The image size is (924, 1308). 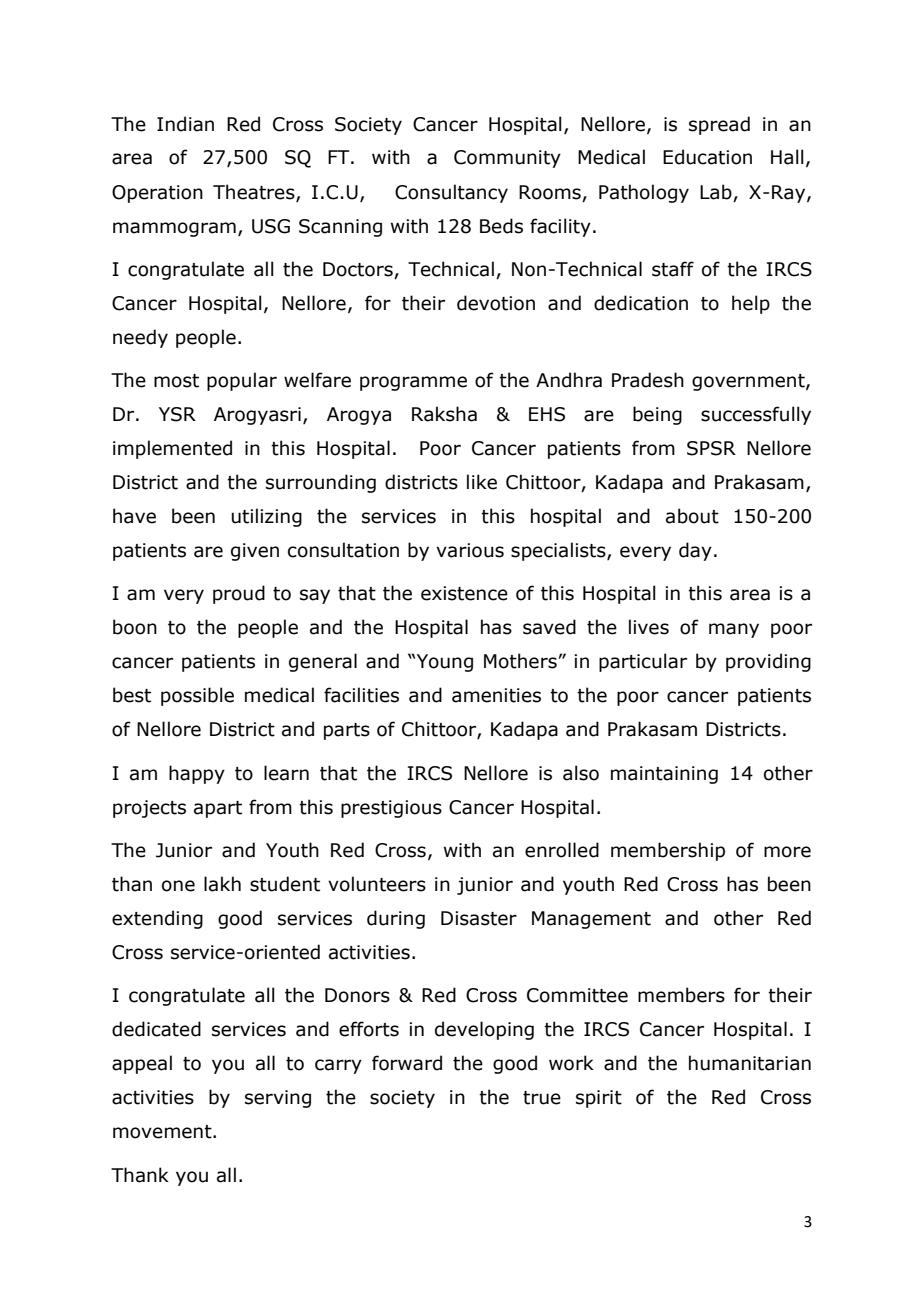 I want to click on humanitarian, so click(x=750, y=1063).
